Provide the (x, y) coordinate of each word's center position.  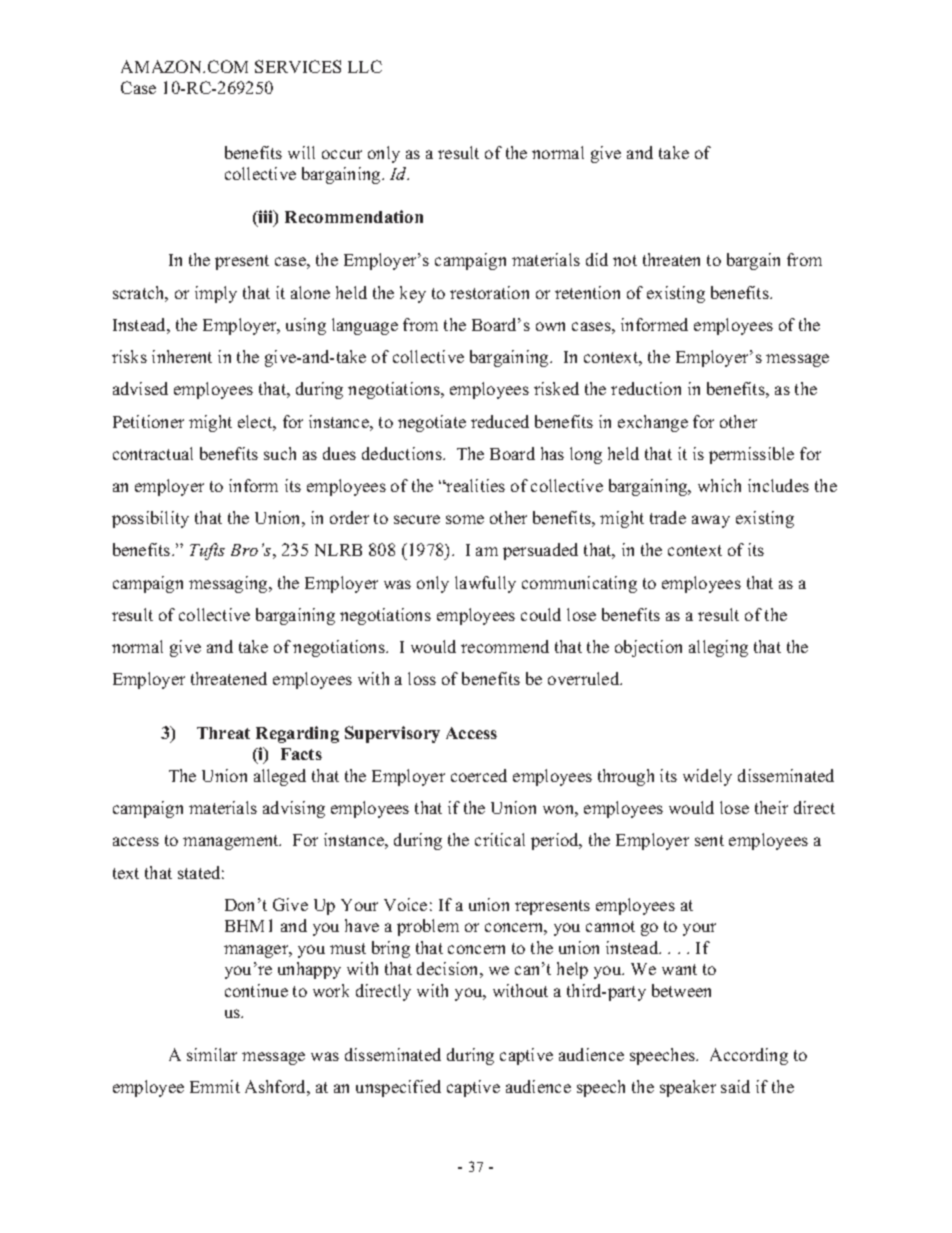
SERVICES (298, 66)
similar (212, 1054)
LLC (365, 66)
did (597, 259)
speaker (688, 1088)
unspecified (398, 1088)
